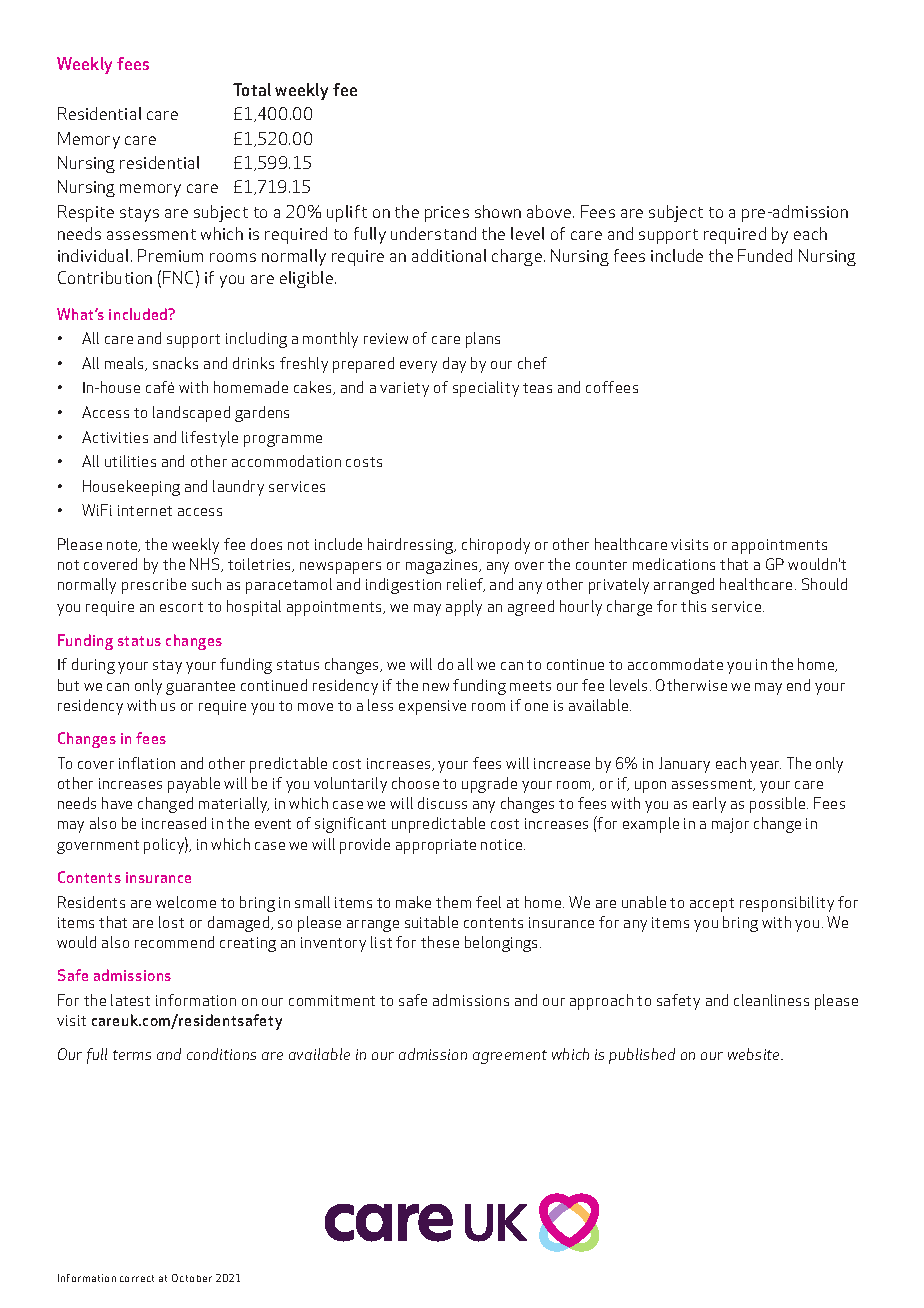  Describe the element at coordinates (447, 214) in the document. I see `prices` at that location.
